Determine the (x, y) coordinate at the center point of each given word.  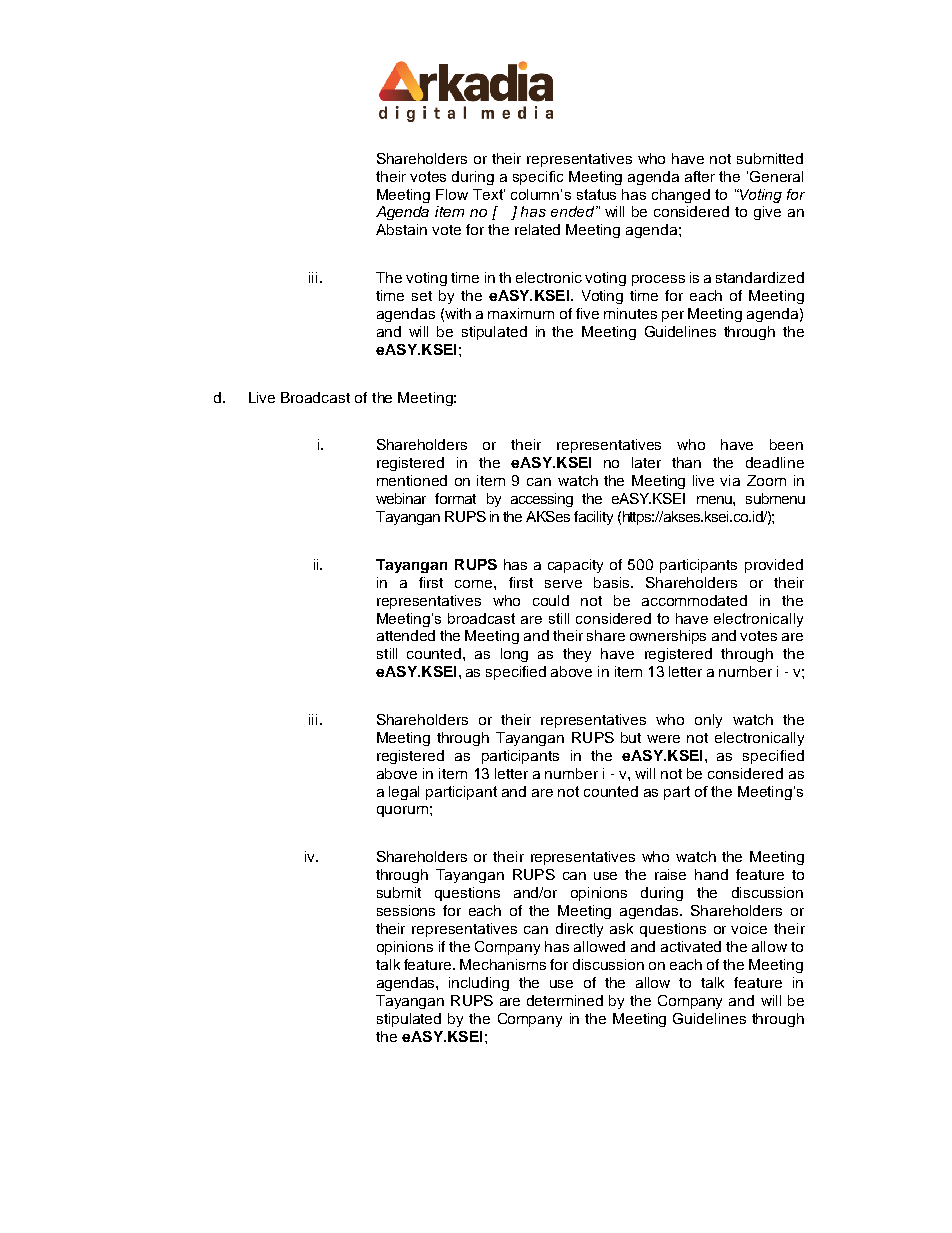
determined (565, 1000)
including (479, 984)
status (596, 194)
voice (749, 928)
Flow (452, 194)
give (767, 213)
